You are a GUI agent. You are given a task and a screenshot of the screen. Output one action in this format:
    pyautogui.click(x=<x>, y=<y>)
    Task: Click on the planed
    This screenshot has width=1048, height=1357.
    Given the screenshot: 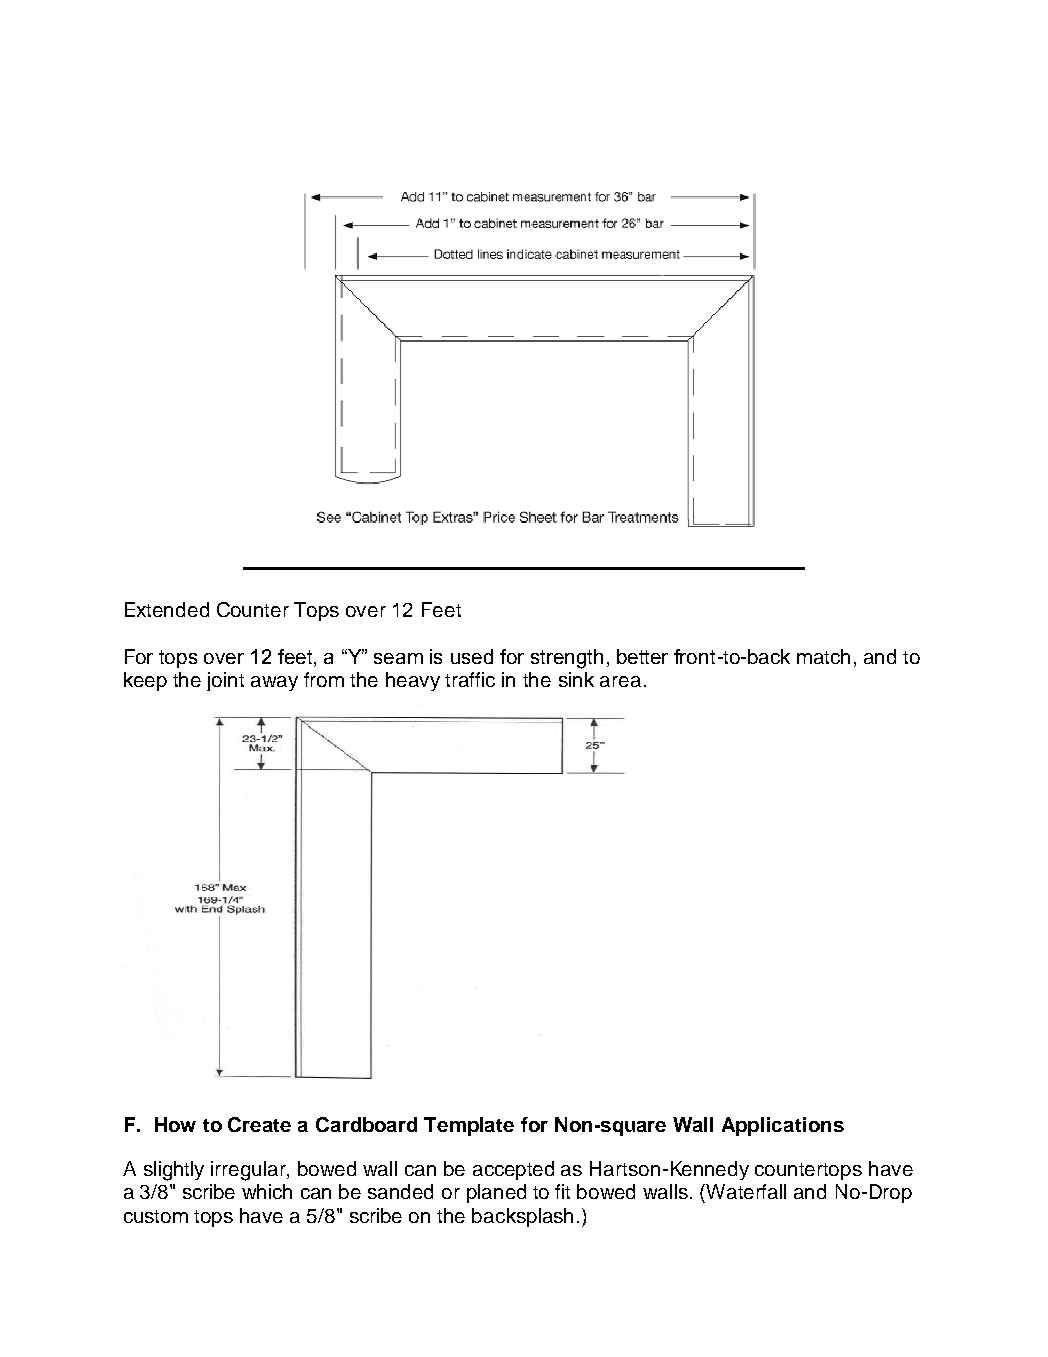 What is the action you would take?
    pyautogui.click(x=496, y=1193)
